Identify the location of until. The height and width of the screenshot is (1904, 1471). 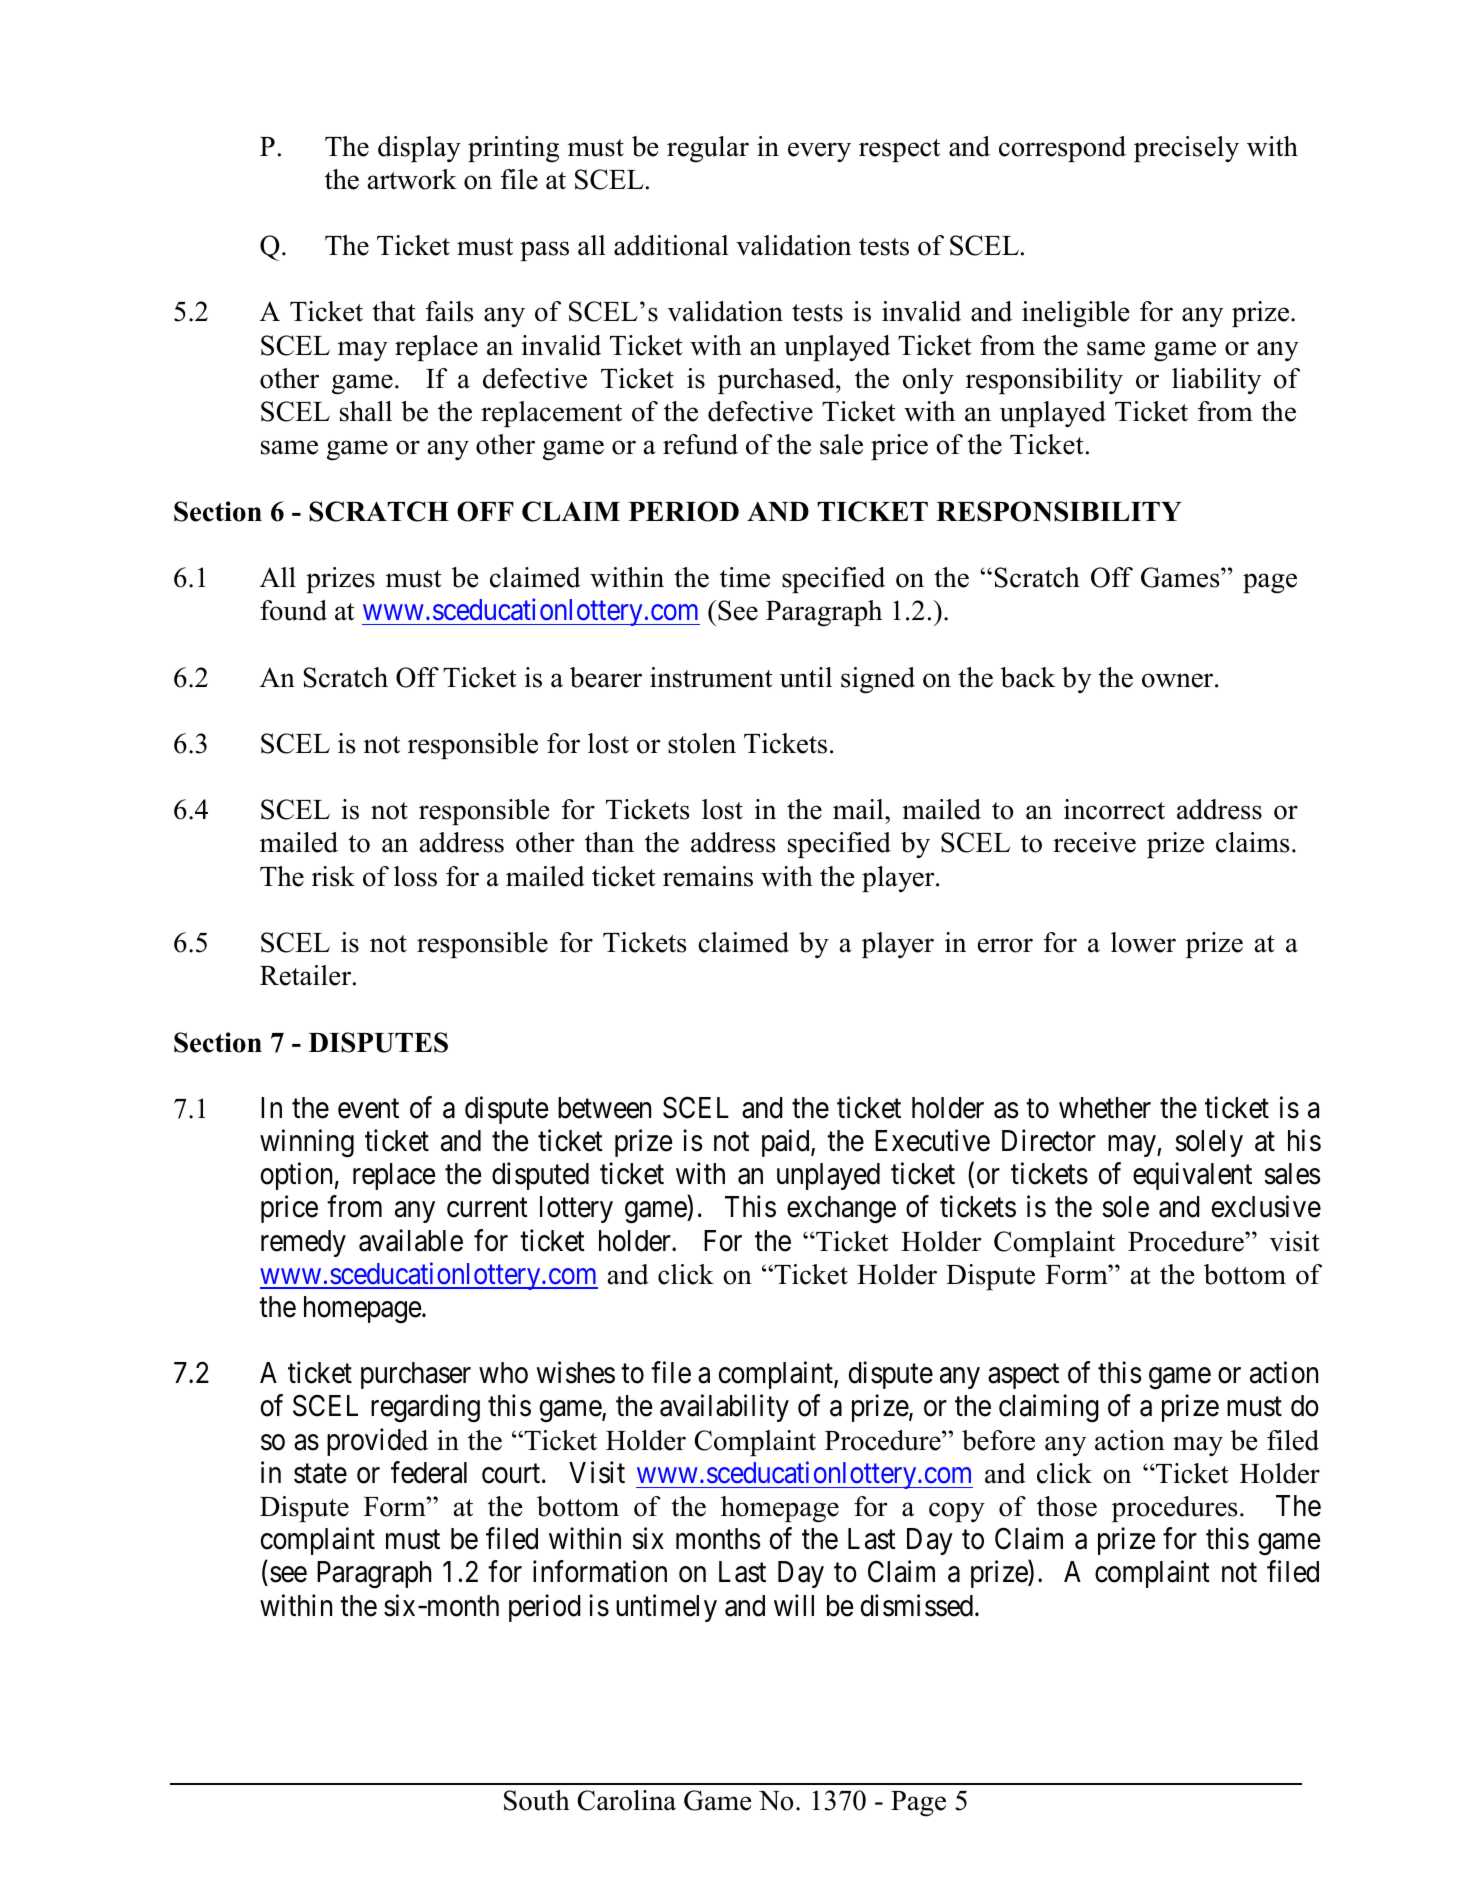
(806, 677).
